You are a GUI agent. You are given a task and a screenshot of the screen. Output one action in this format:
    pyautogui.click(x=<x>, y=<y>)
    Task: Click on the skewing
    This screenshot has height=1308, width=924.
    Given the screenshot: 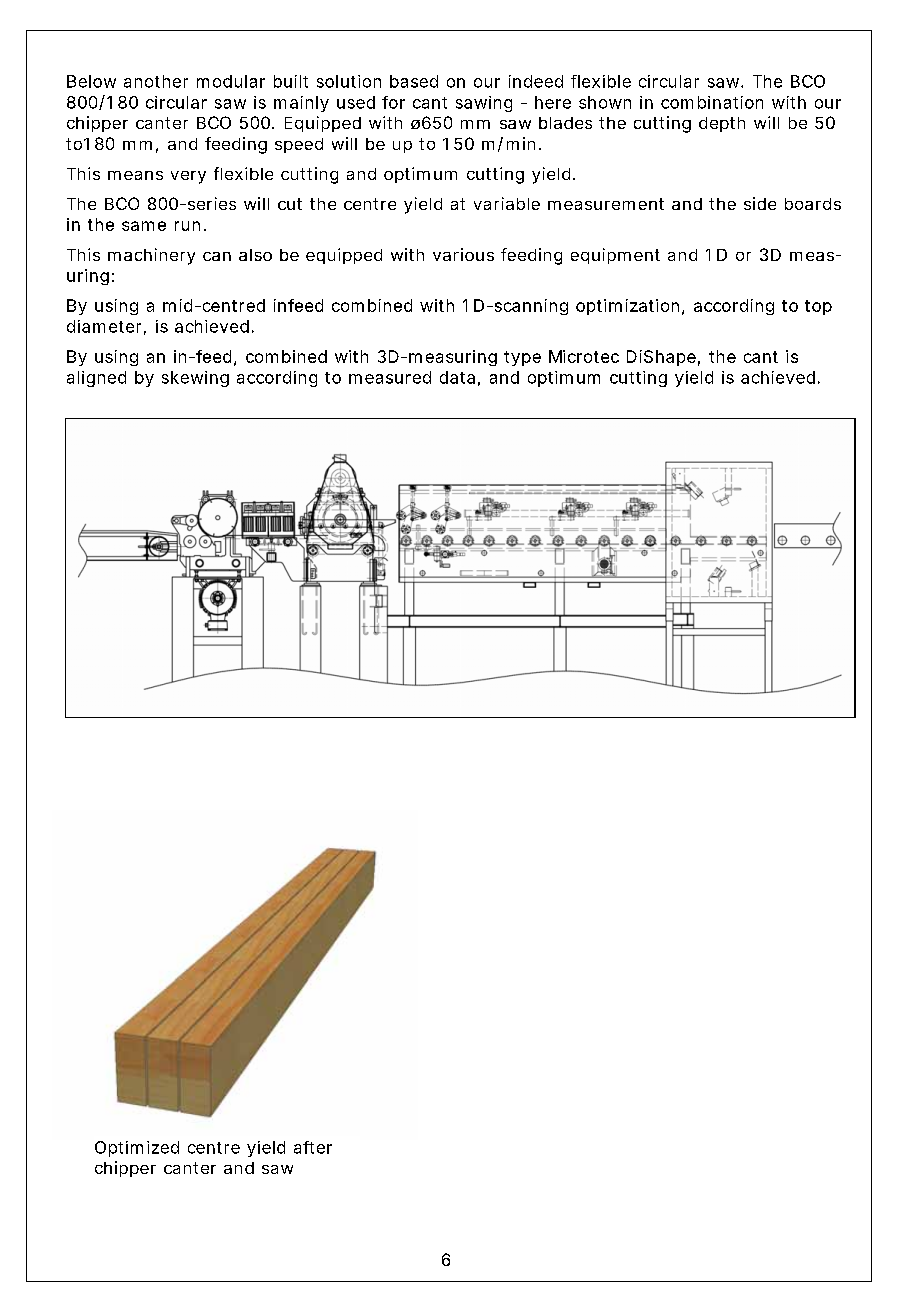 What is the action you would take?
    pyautogui.click(x=195, y=379)
